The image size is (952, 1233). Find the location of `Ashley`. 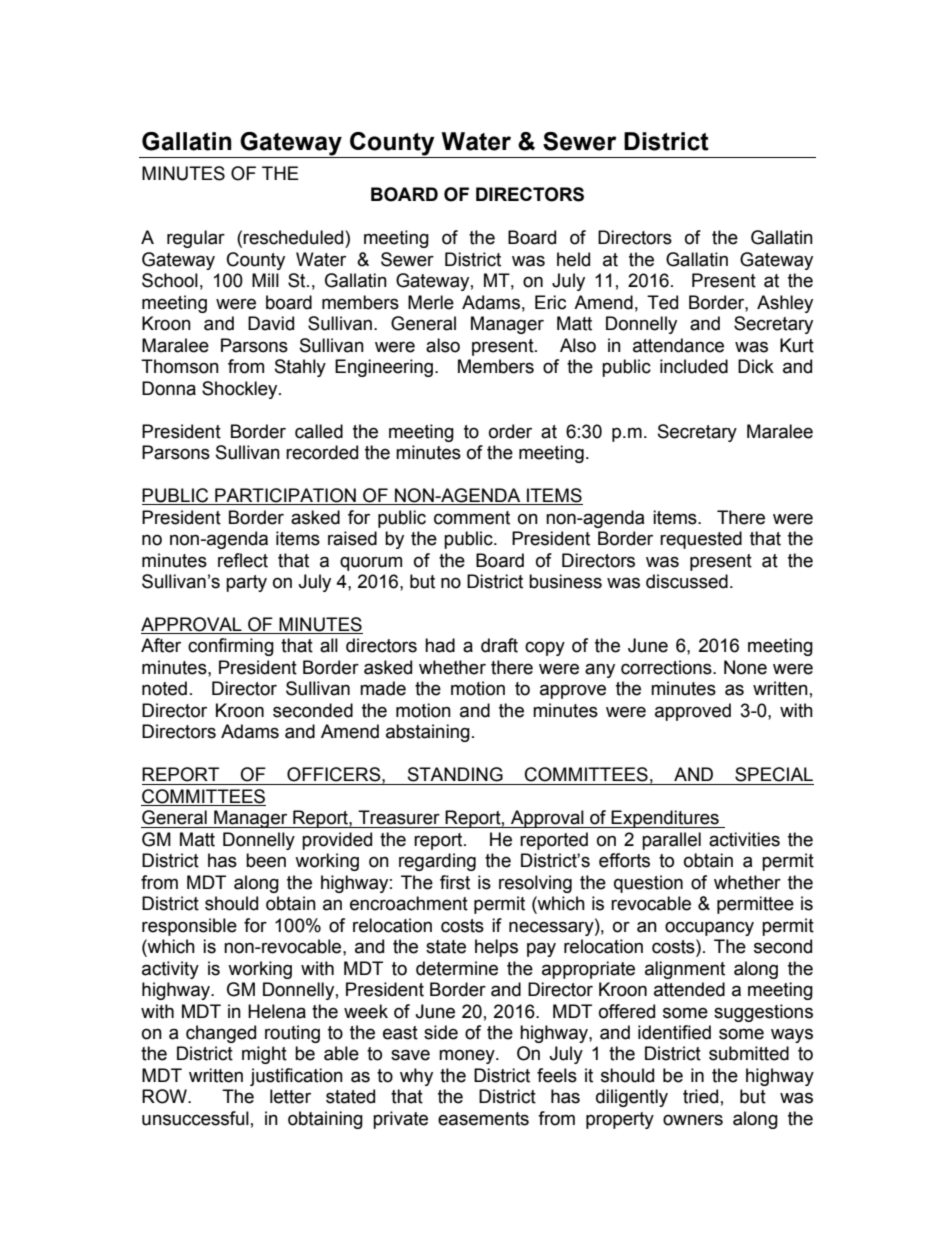

Ashley is located at coordinates (785, 304).
